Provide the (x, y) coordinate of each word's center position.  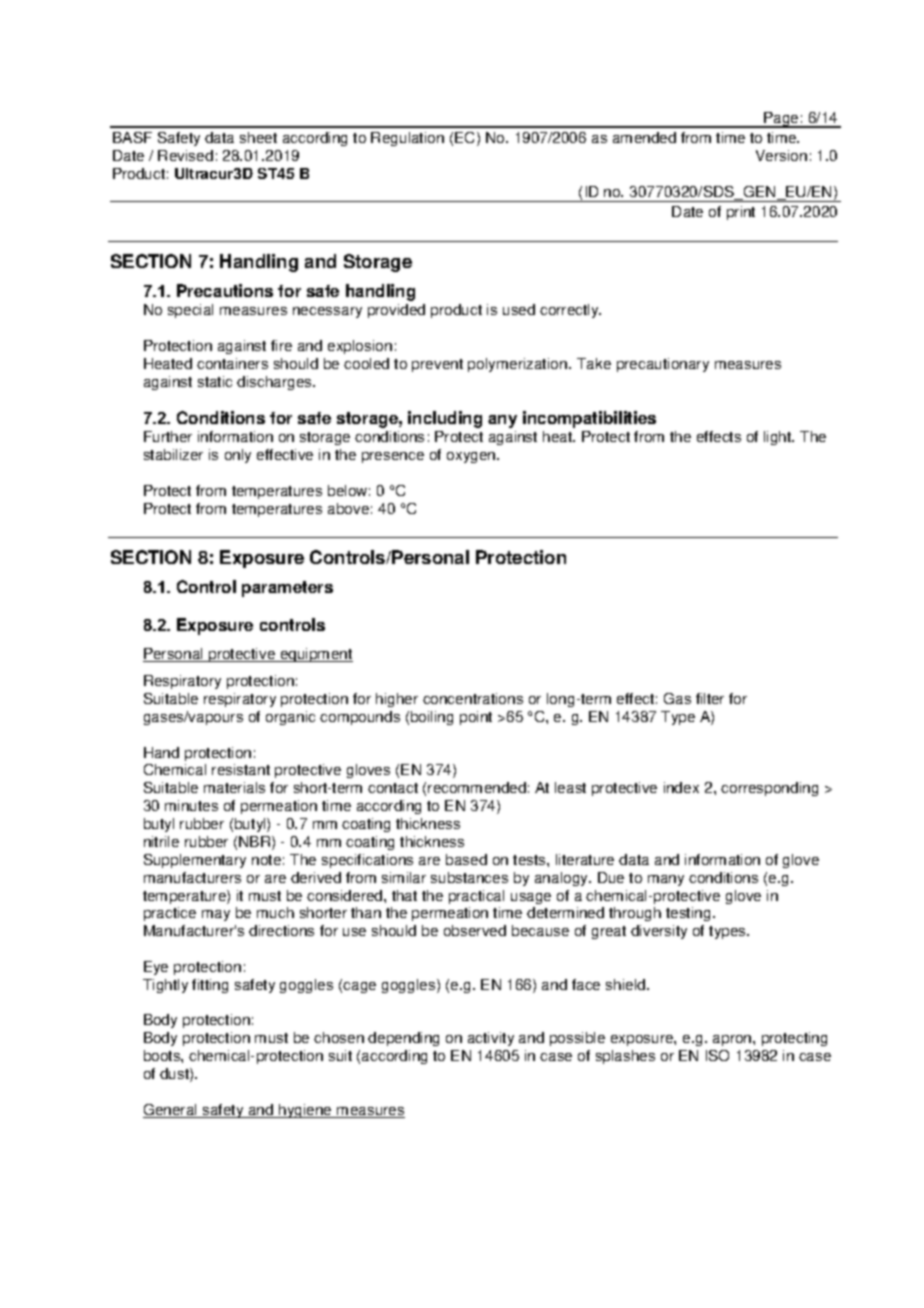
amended (644, 137)
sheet (258, 137)
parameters (287, 589)
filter (710, 698)
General (171, 1111)
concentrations (473, 698)
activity (491, 1039)
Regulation (407, 139)
